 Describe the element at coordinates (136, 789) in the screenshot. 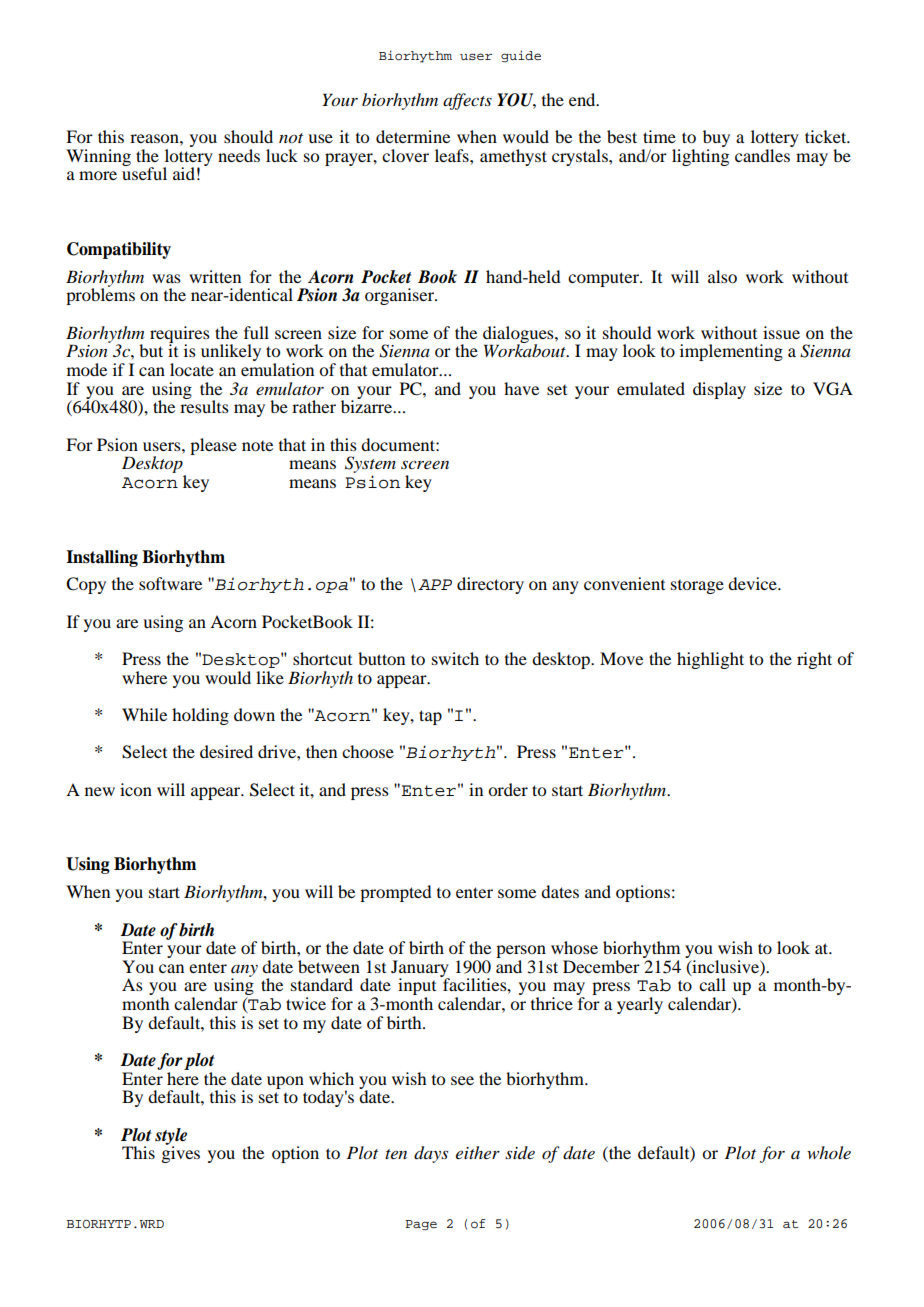

I see `icon` at that location.
